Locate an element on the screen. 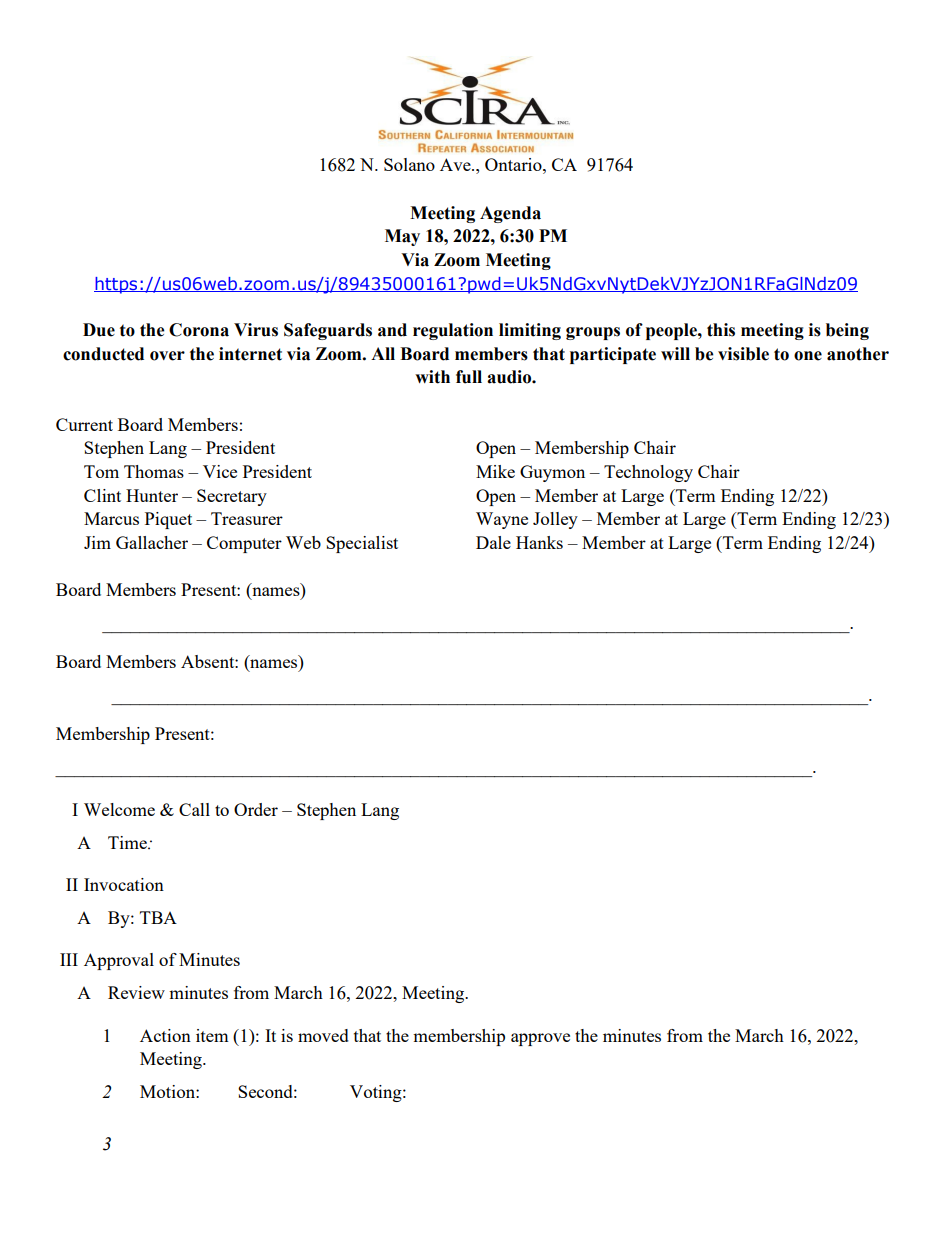  Hanks is located at coordinates (539, 542).
